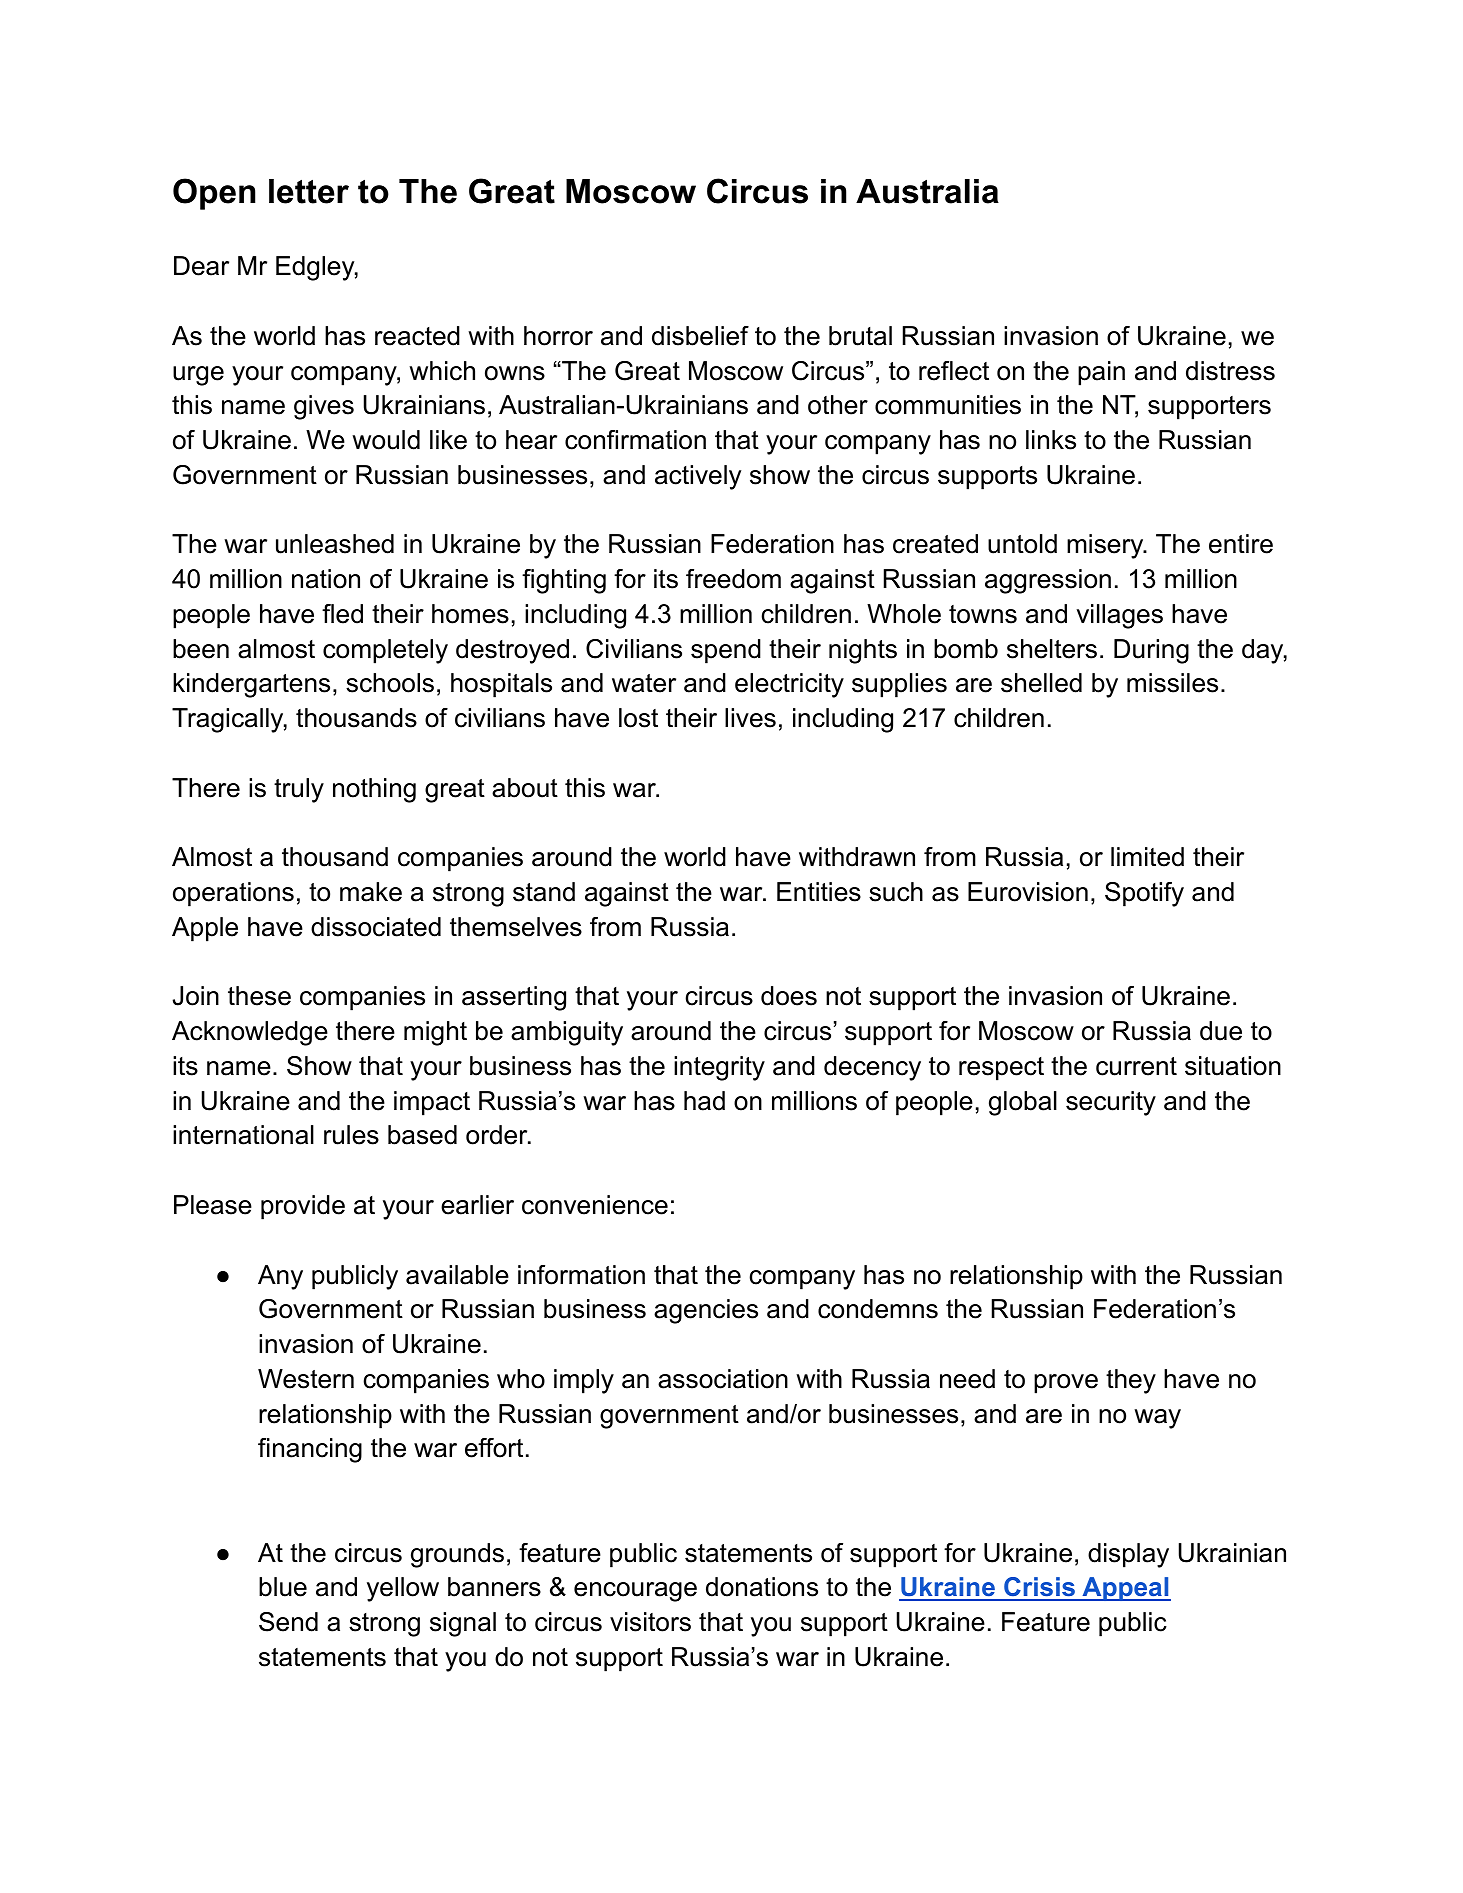 Image resolution: width=1463 pixels, height=1893 pixels. I want to click on rules, so click(351, 1135).
